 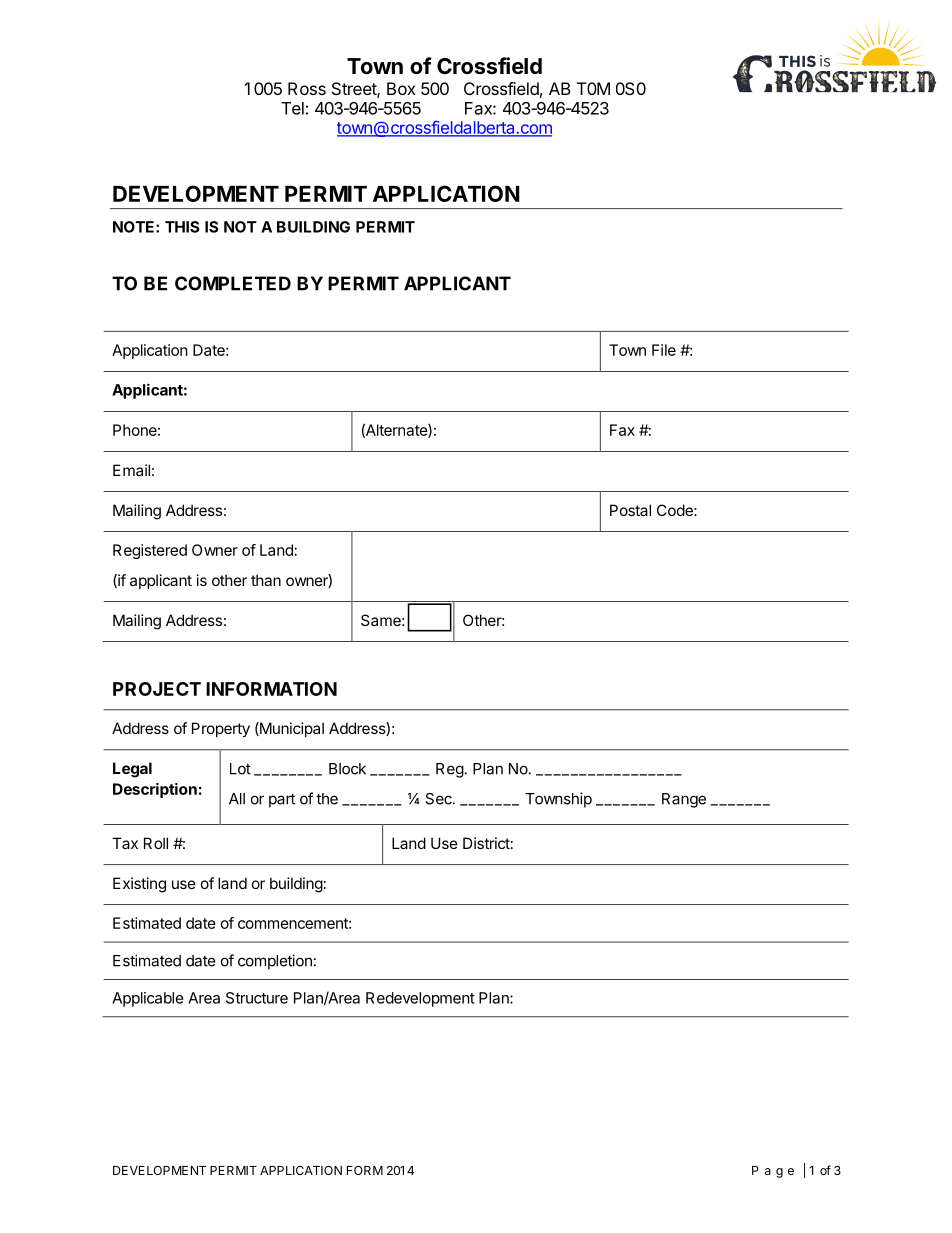 I want to click on Box, so click(x=401, y=88).
